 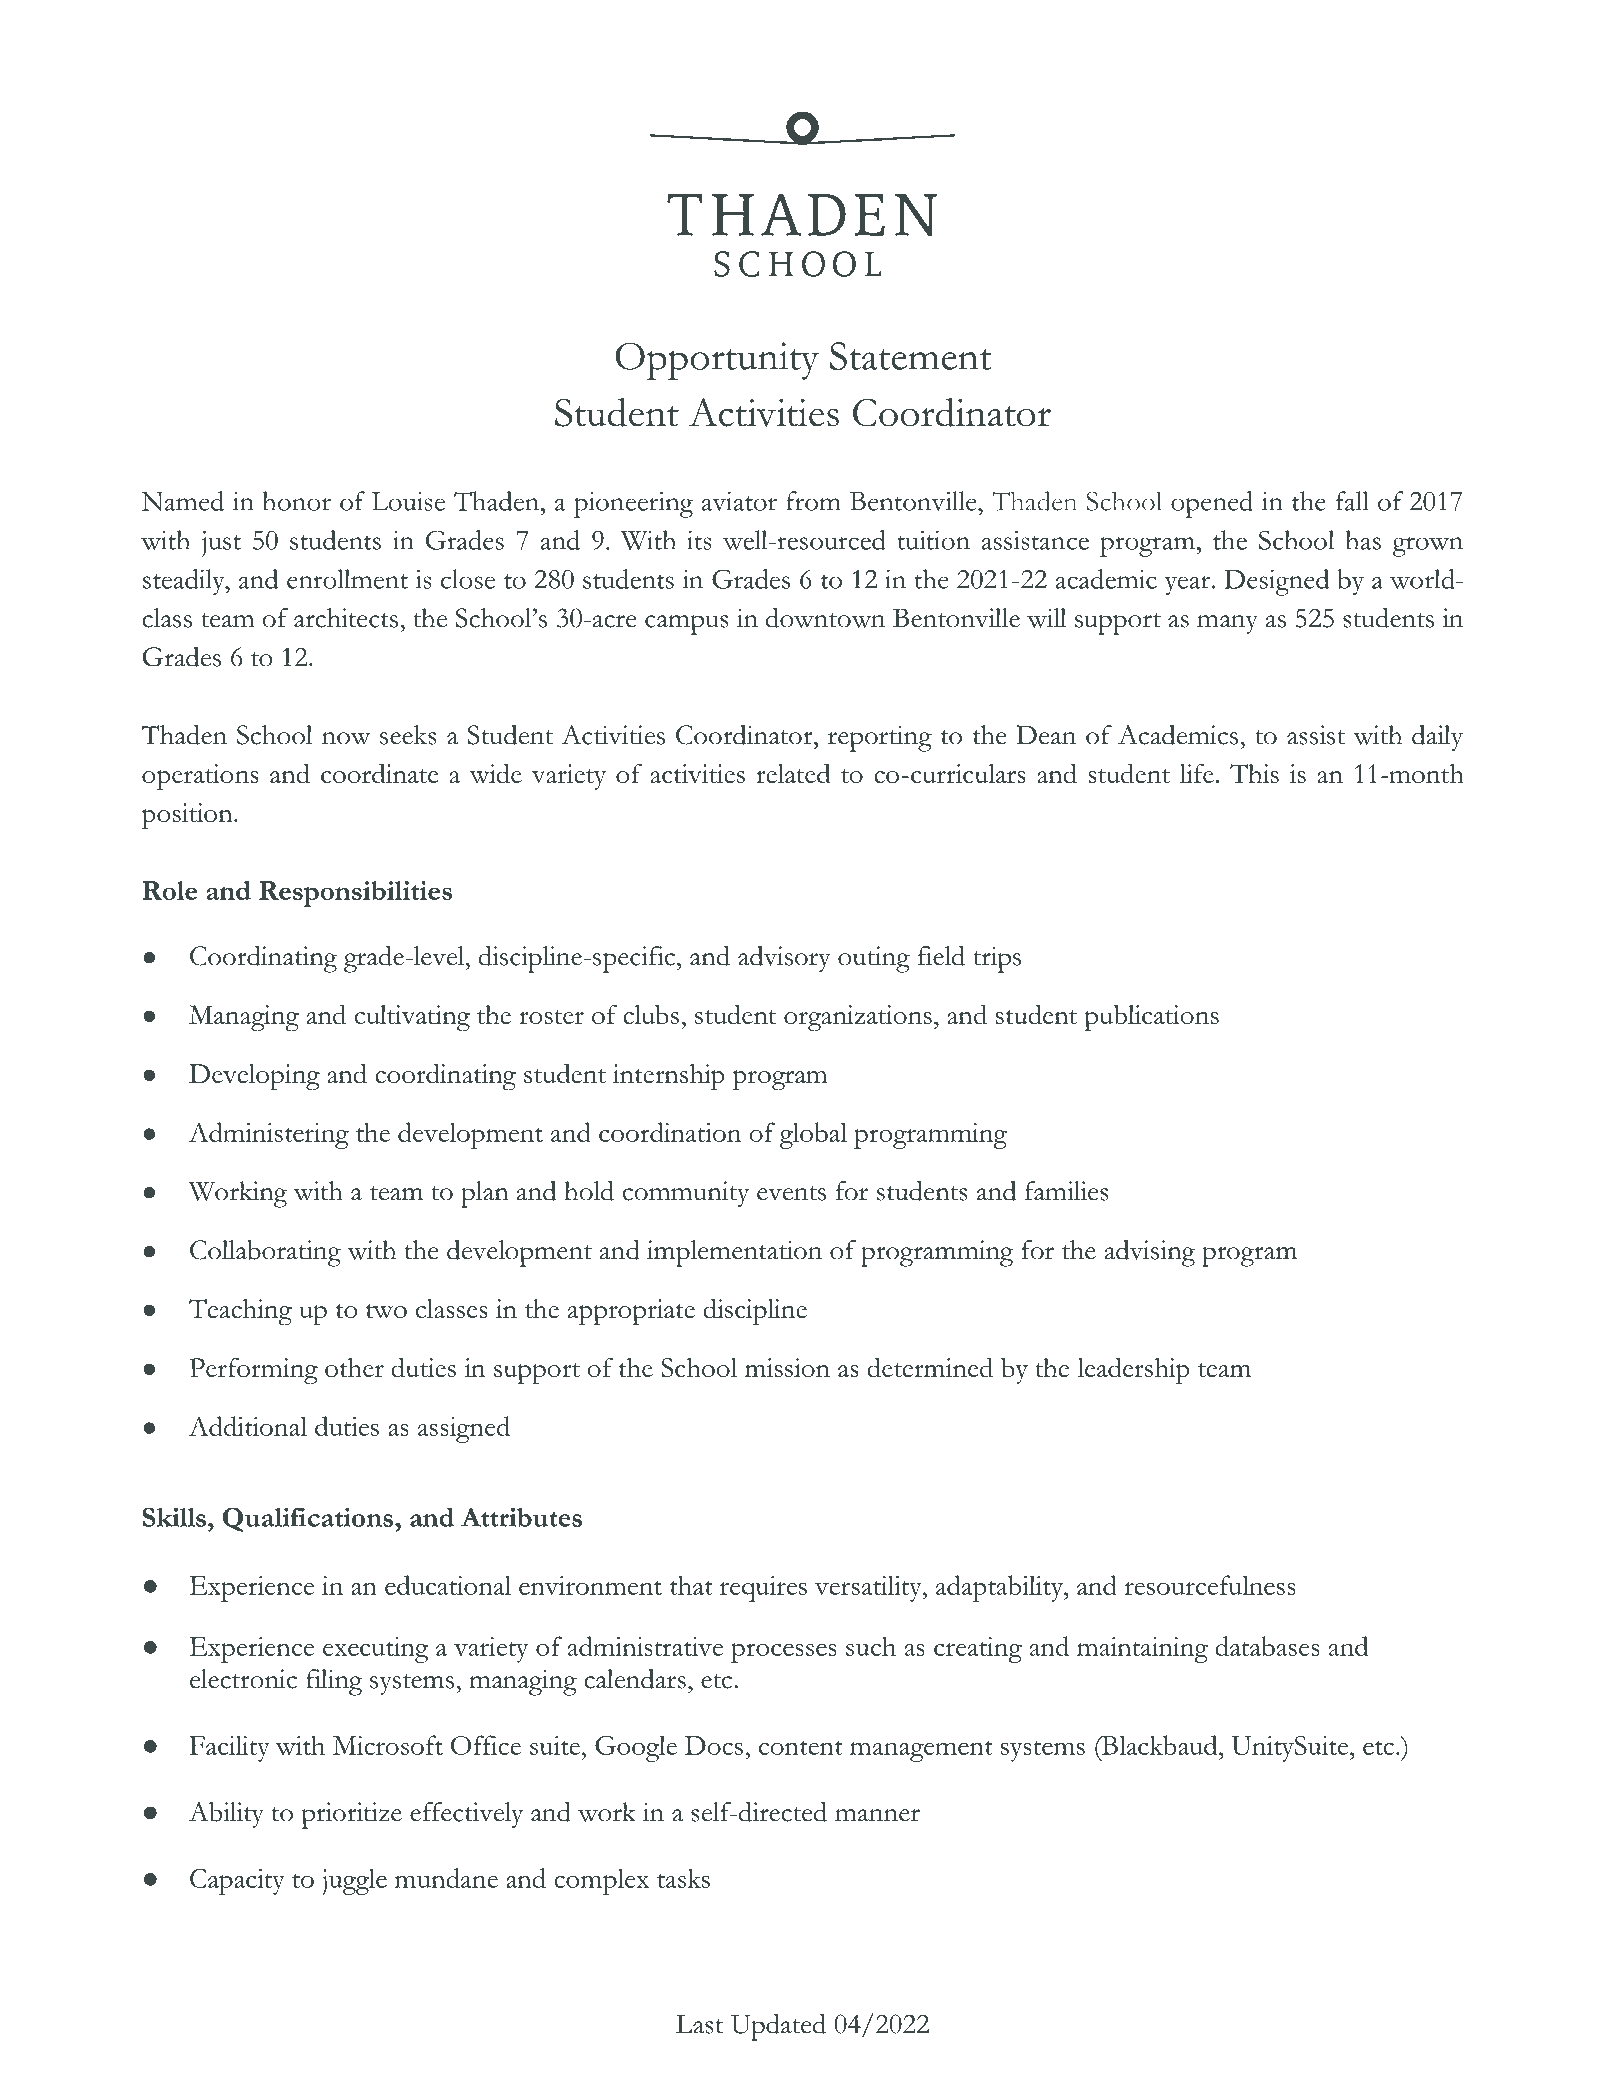 What do you see at coordinates (763, 1589) in the screenshot?
I see `requires` at bounding box center [763, 1589].
